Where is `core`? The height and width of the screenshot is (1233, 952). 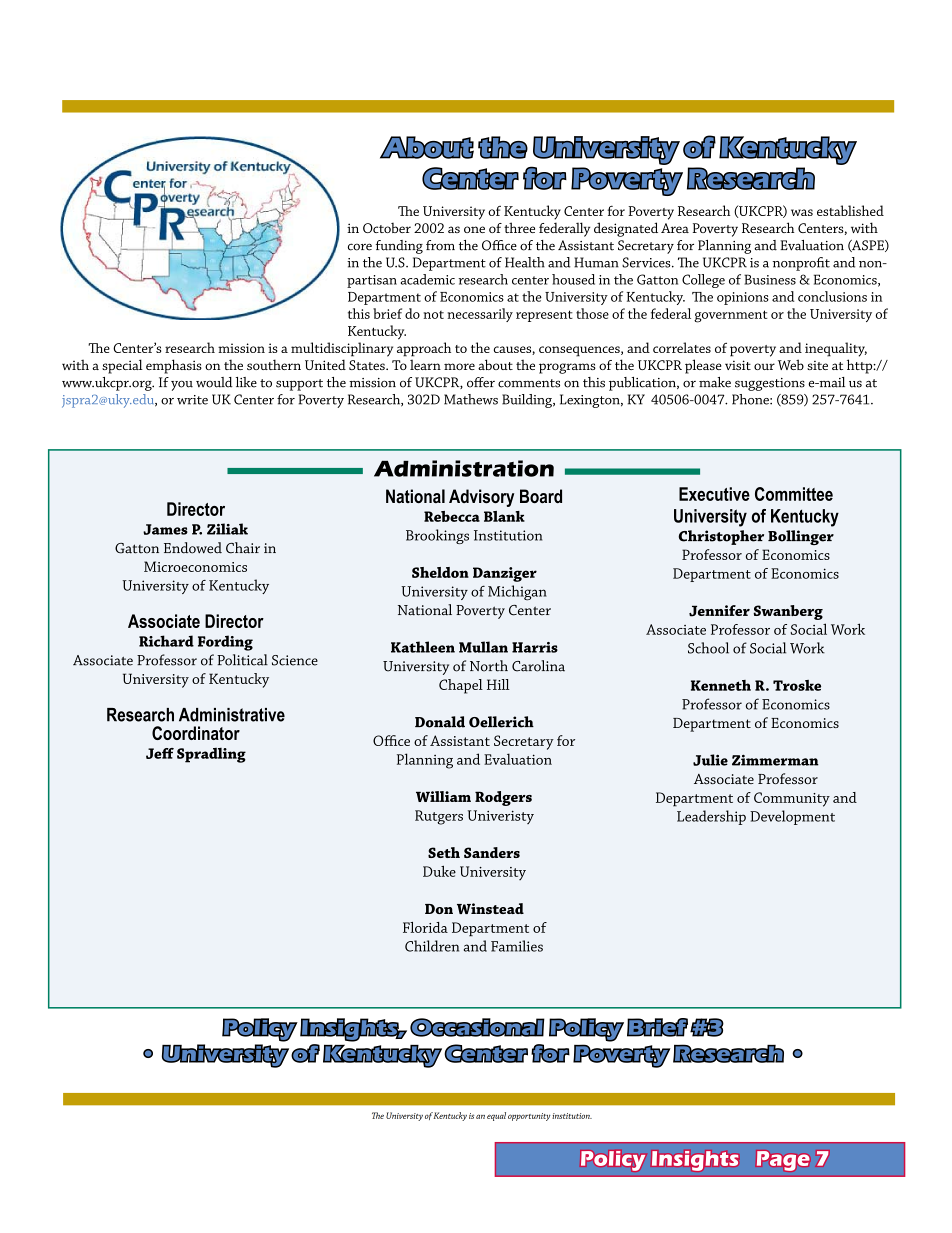
core is located at coordinates (360, 247).
